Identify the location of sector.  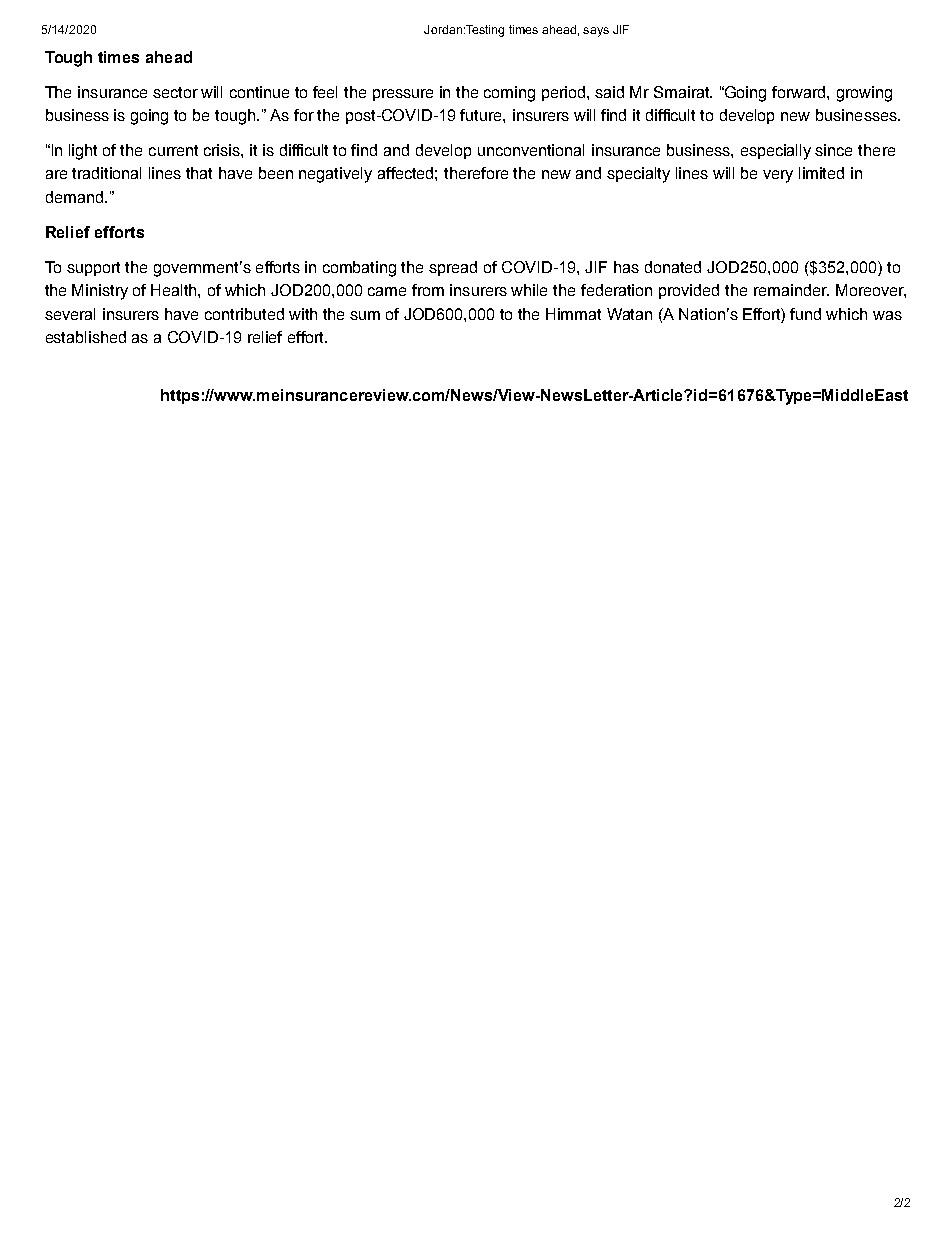
(175, 92).
